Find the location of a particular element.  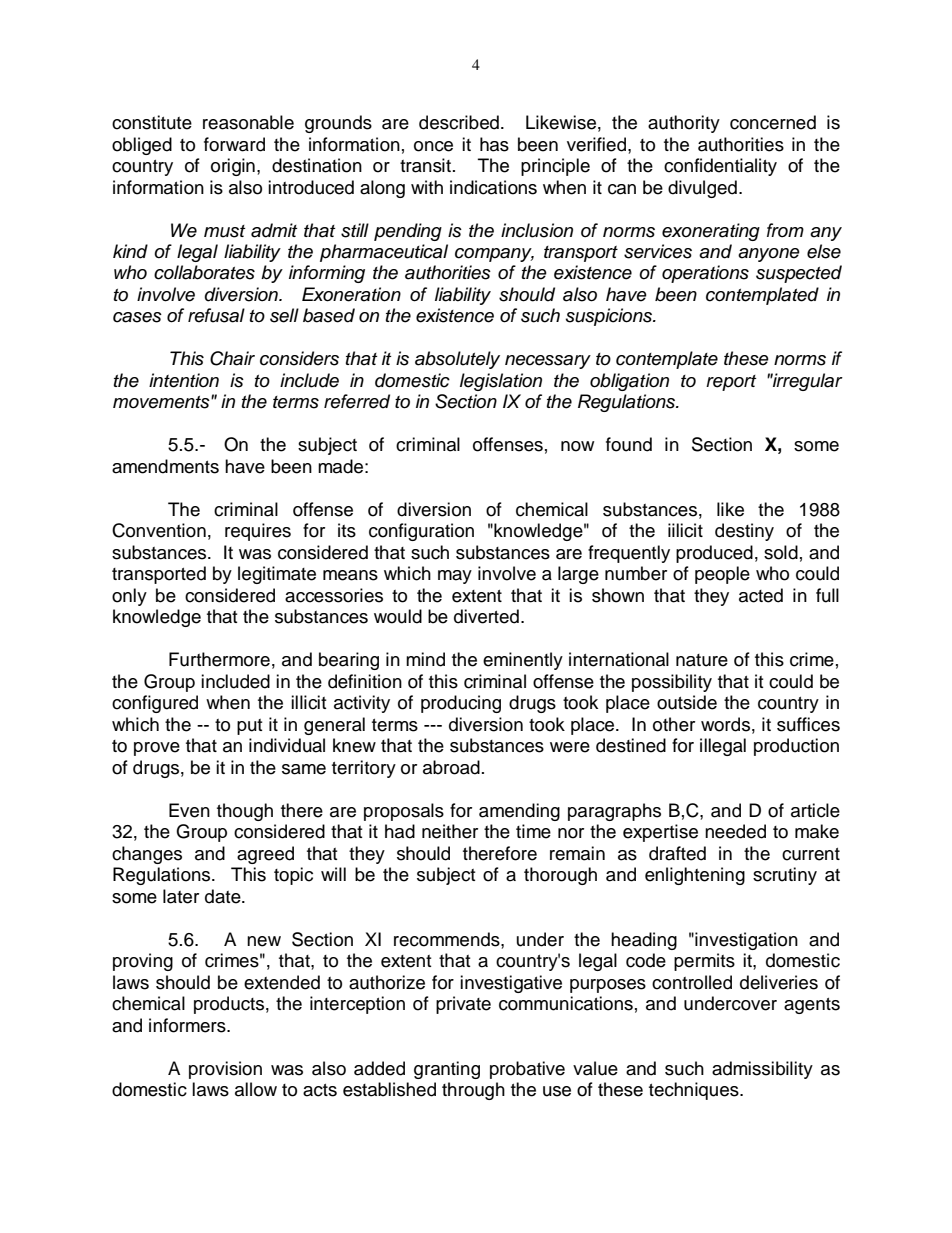

has is located at coordinates (494, 144).
